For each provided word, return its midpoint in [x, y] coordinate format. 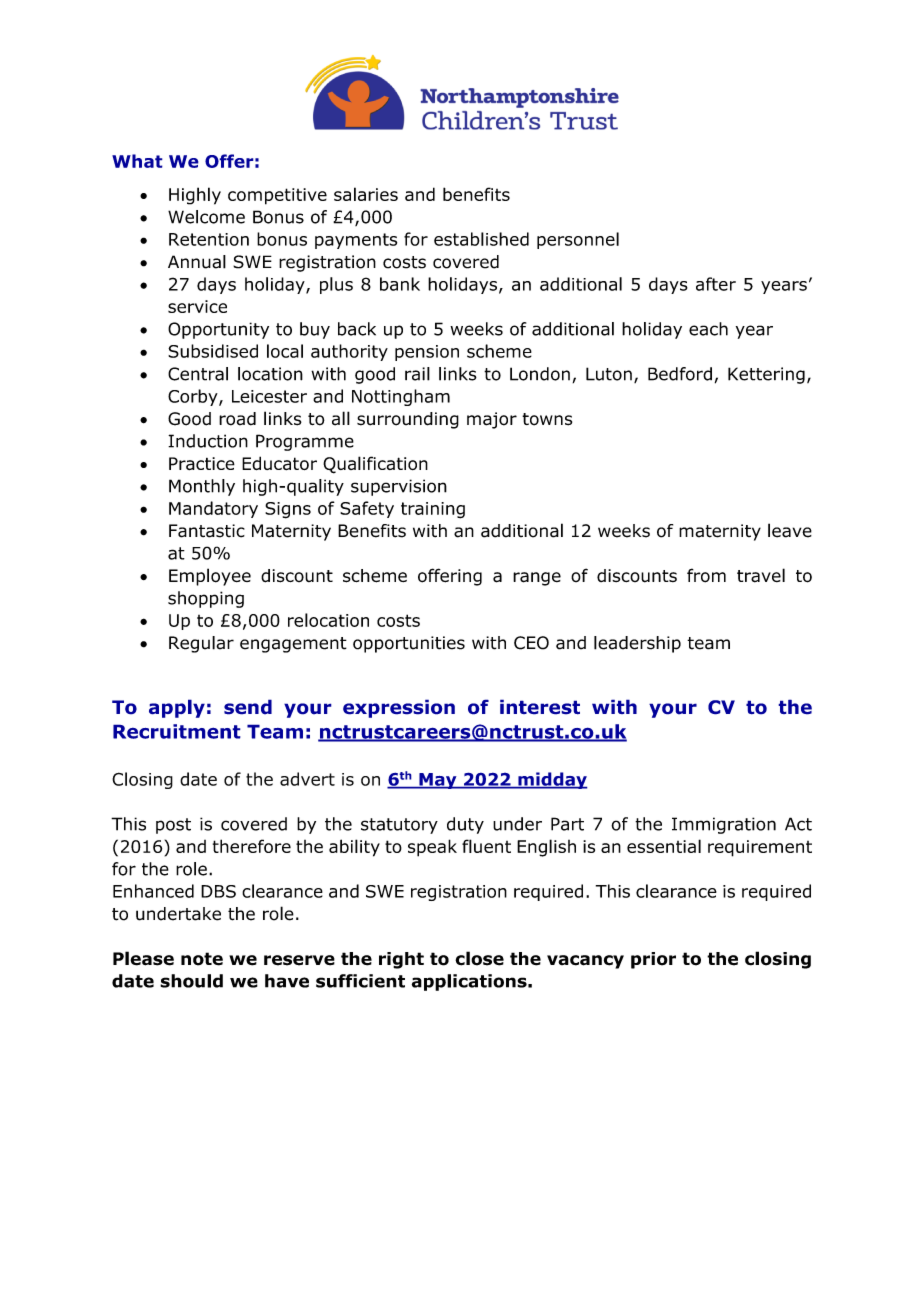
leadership [637, 644]
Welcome [206, 217]
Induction [208, 441]
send [248, 707]
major [492, 420]
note [202, 959]
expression [399, 708]
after [716, 284]
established [481, 239]
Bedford [680, 374]
